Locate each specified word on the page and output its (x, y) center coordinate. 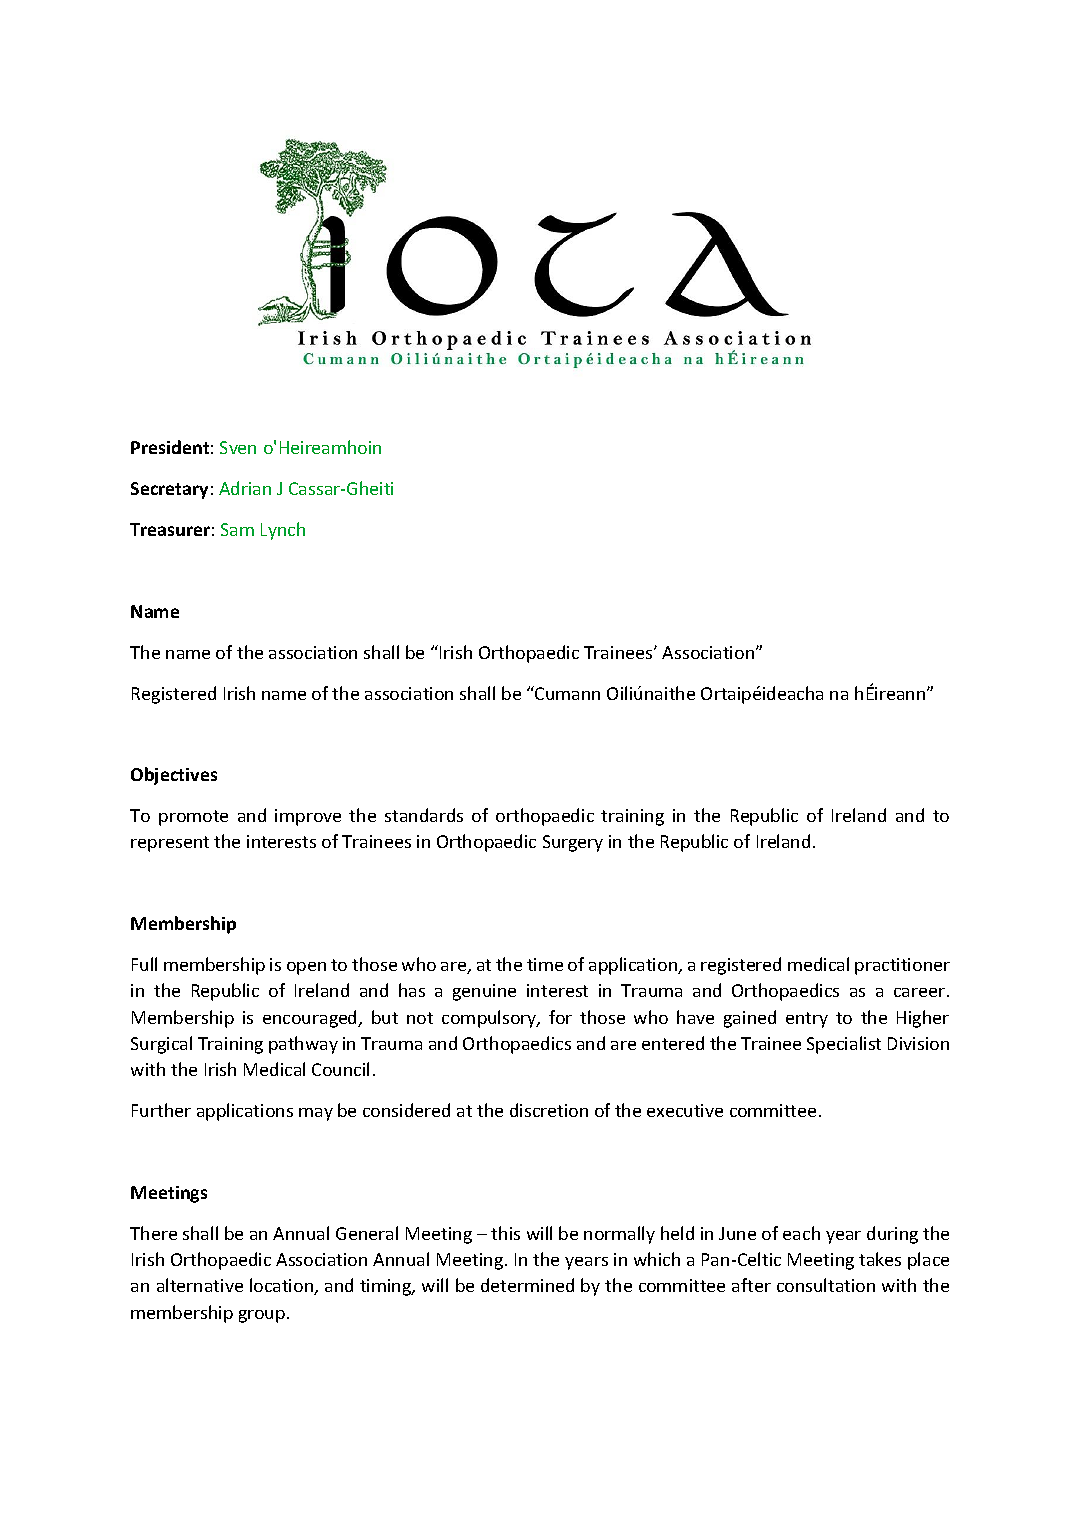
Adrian (245, 488)
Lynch (283, 531)
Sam (237, 529)
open (306, 968)
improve (308, 817)
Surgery (573, 843)
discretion (549, 1110)
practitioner (902, 966)
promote (193, 818)
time (545, 964)
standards (424, 815)
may (316, 1114)
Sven (238, 447)
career (919, 992)
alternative (200, 1285)
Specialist (844, 1045)
